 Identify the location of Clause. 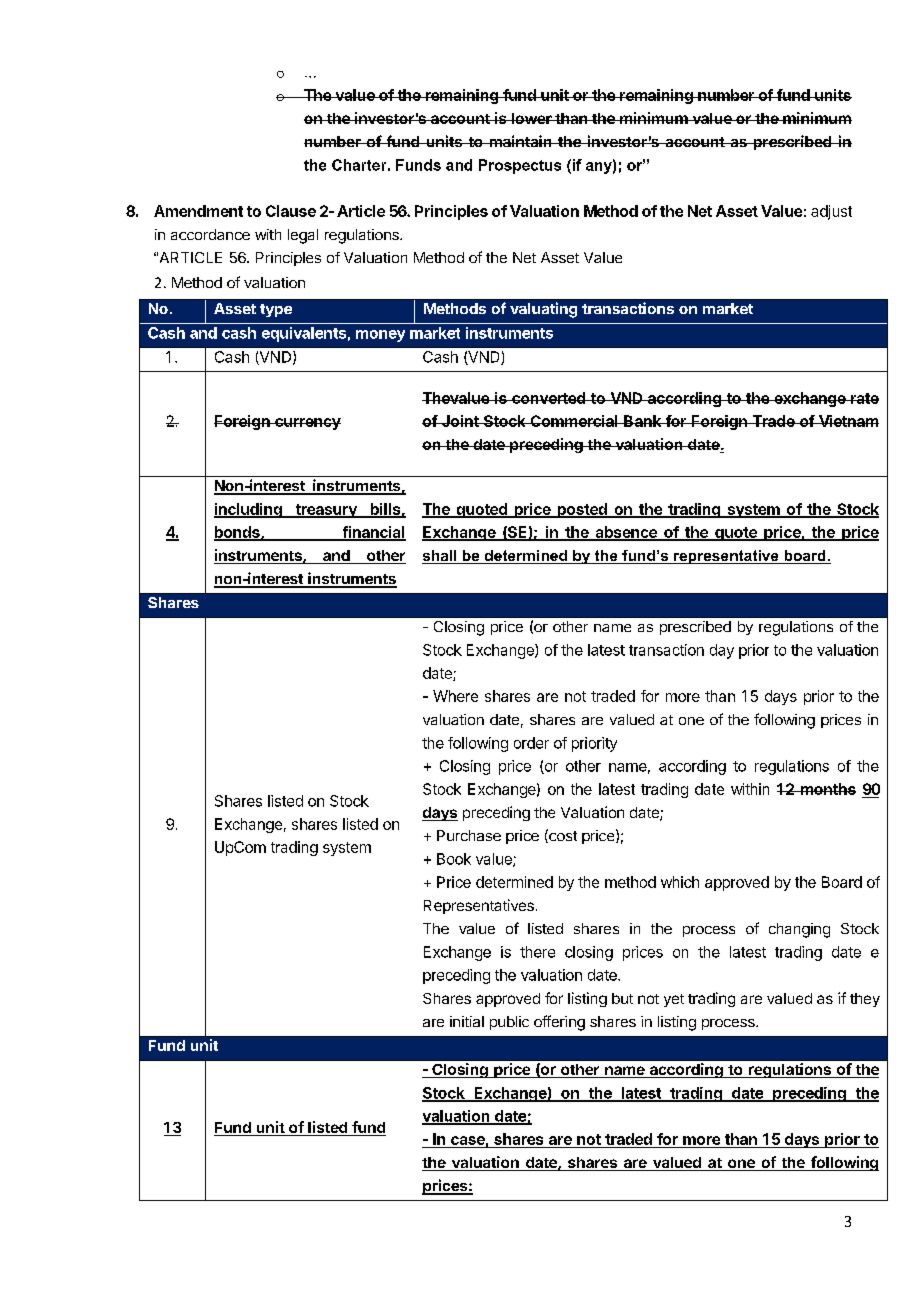
(291, 211).
